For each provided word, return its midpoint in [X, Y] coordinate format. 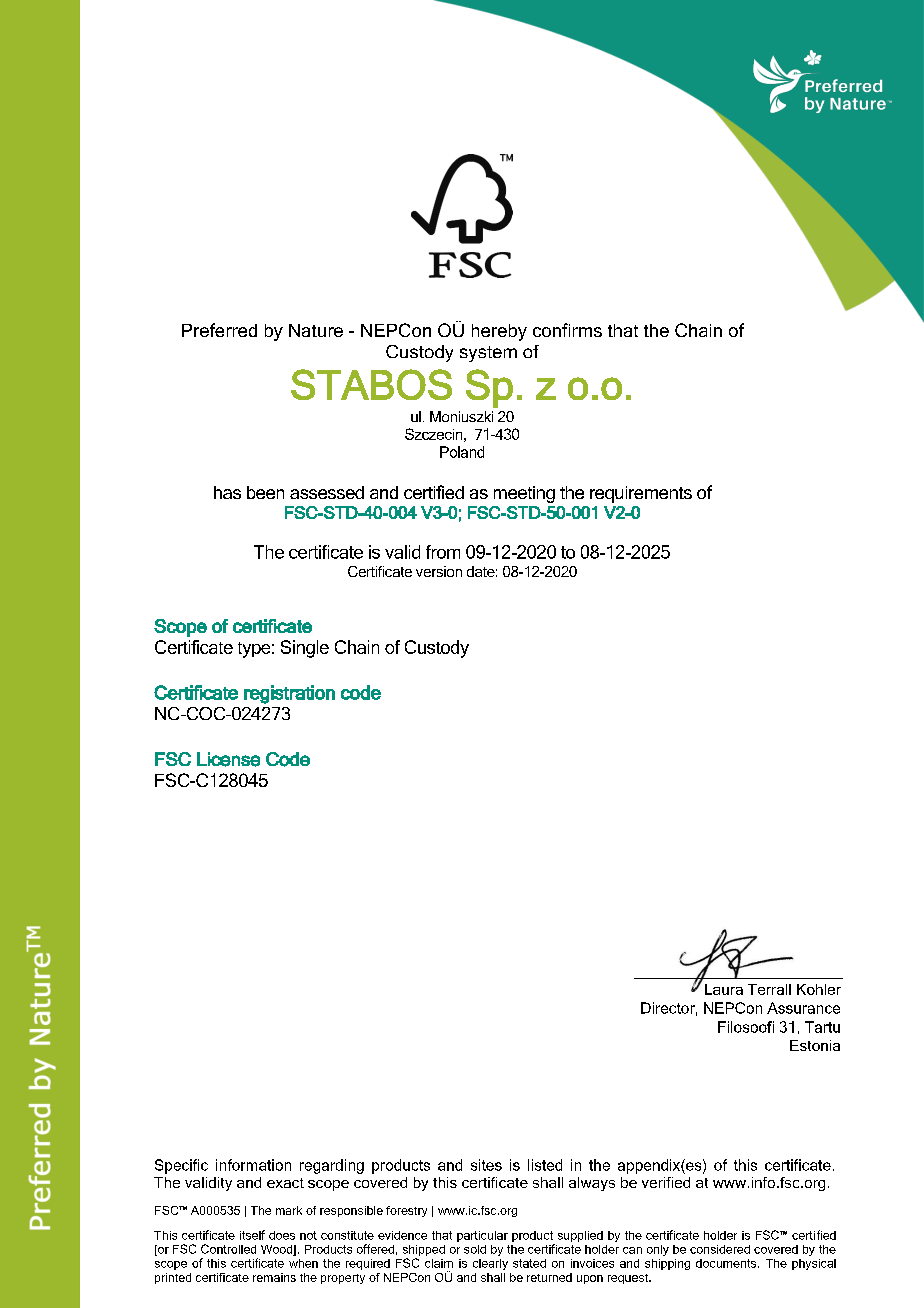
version [439, 571]
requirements [641, 494]
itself [252, 1235]
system [488, 354]
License [228, 759]
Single [305, 649]
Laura [724, 989]
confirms [567, 330]
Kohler [819, 989]
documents [727, 1263]
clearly [490, 1264]
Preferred [219, 330]
